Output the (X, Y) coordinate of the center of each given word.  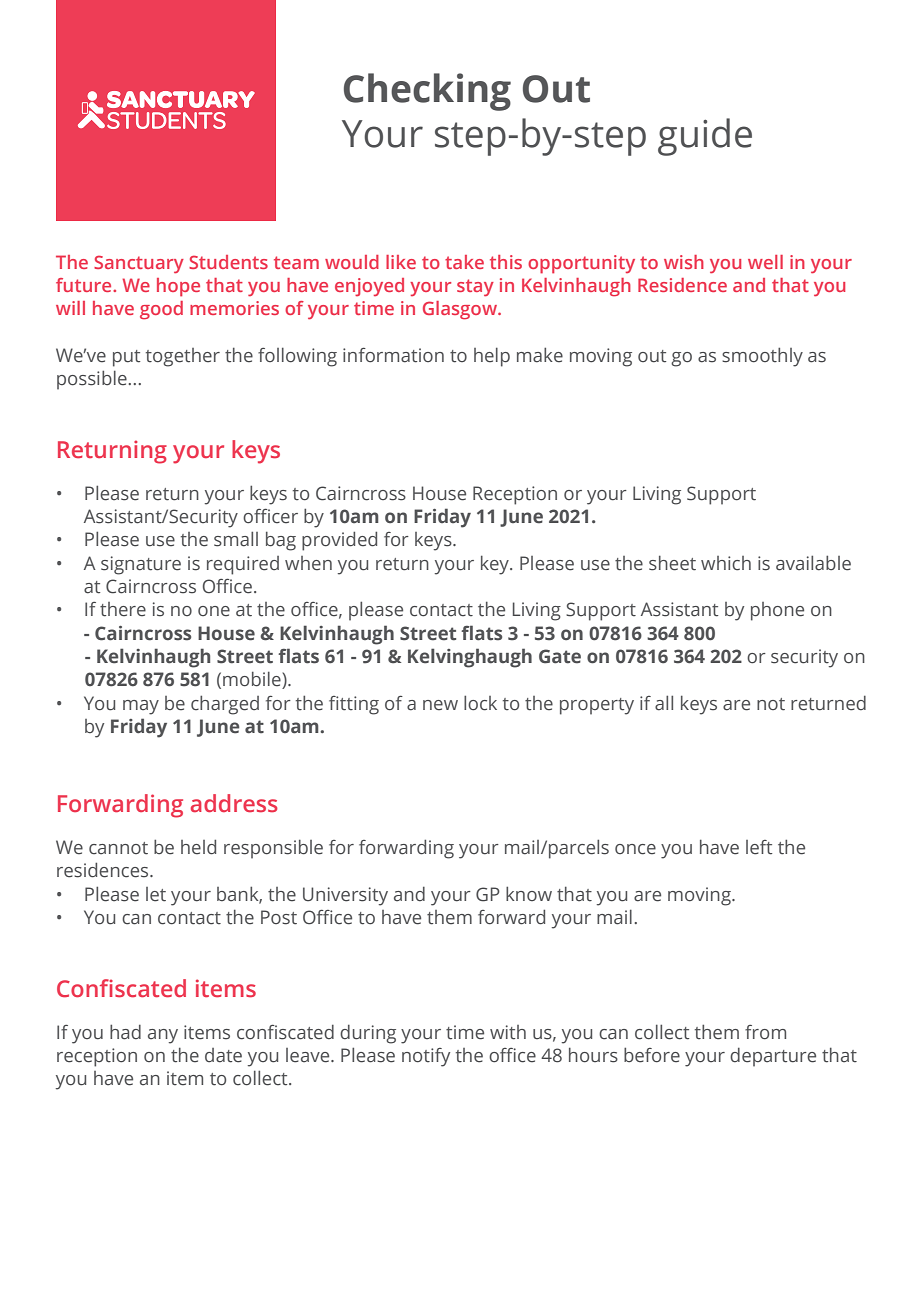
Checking (427, 92)
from (765, 1032)
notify (426, 1057)
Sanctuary (139, 264)
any (163, 1036)
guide (705, 137)
